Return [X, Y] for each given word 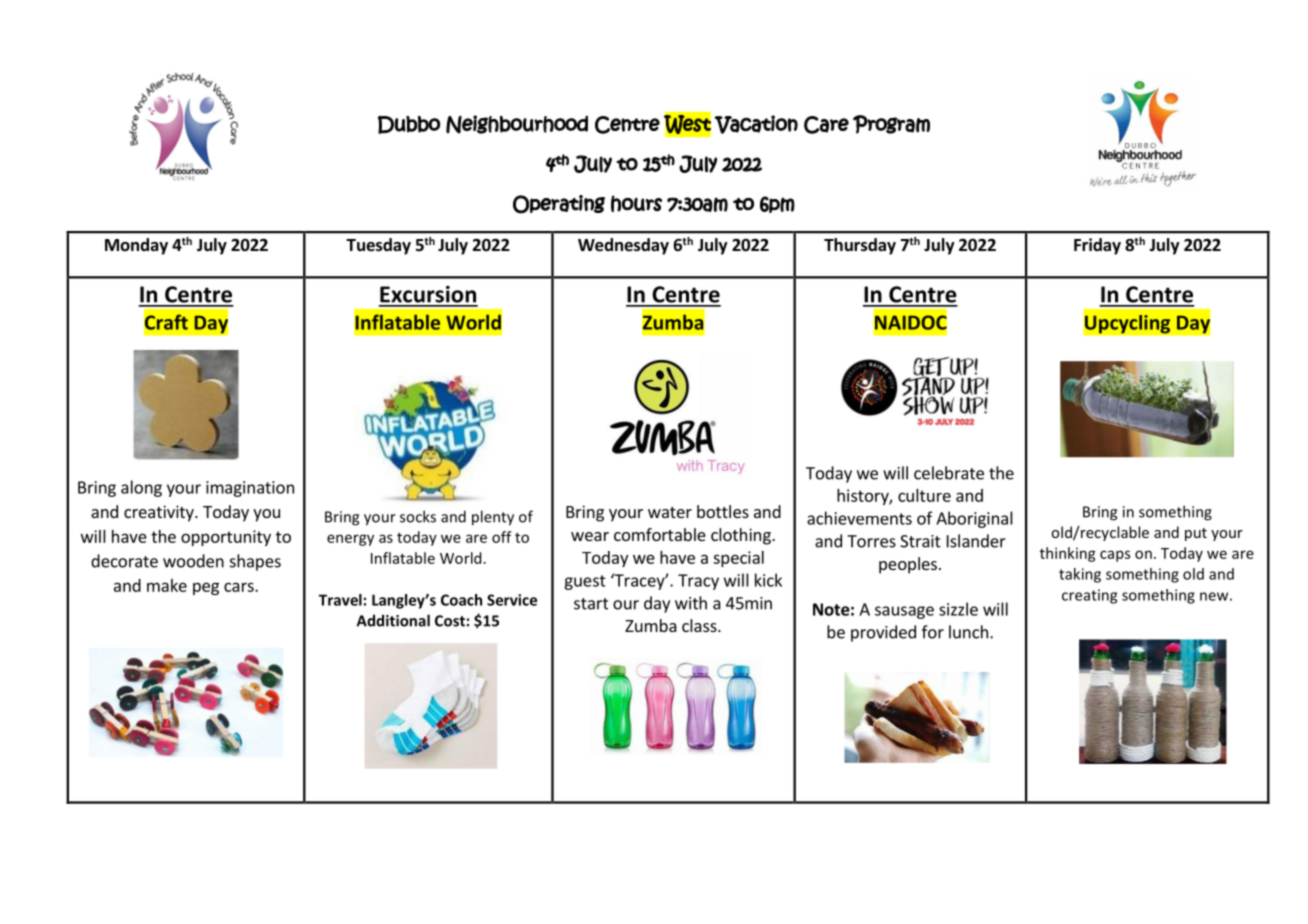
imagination [250, 489]
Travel [340, 600]
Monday [136, 246]
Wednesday [623, 246]
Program [891, 124]
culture [924, 495]
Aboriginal [974, 519]
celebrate [949, 473]
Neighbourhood [517, 124]
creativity [160, 513]
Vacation [756, 124]
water [670, 512]
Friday [1097, 246]
